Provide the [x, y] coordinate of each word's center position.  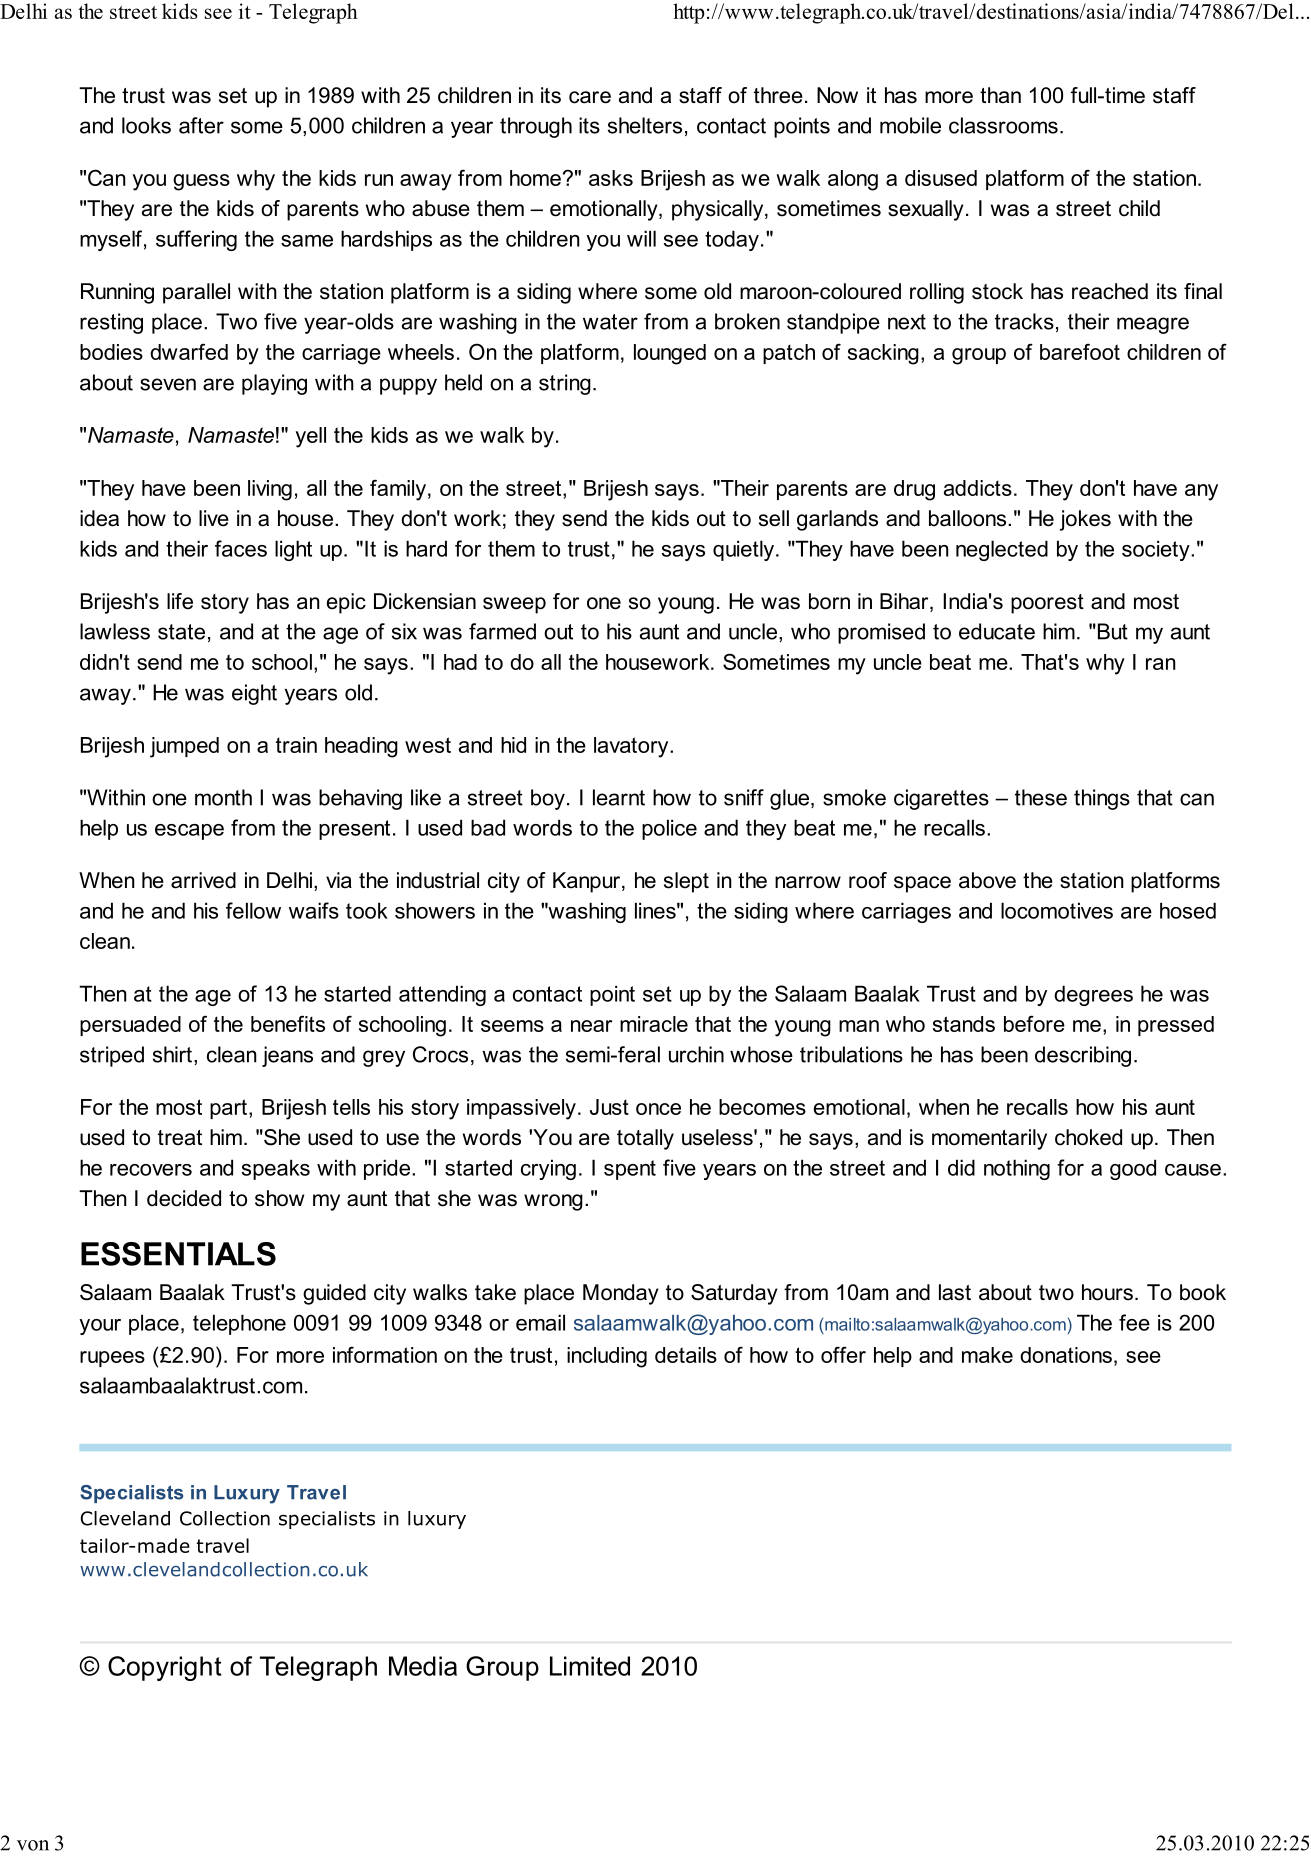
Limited [590, 1666]
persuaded [130, 1026]
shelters [645, 125]
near [591, 1026]
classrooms [1003, 125]
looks [146, 125]
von [33, 1845]
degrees [1093, 995]
